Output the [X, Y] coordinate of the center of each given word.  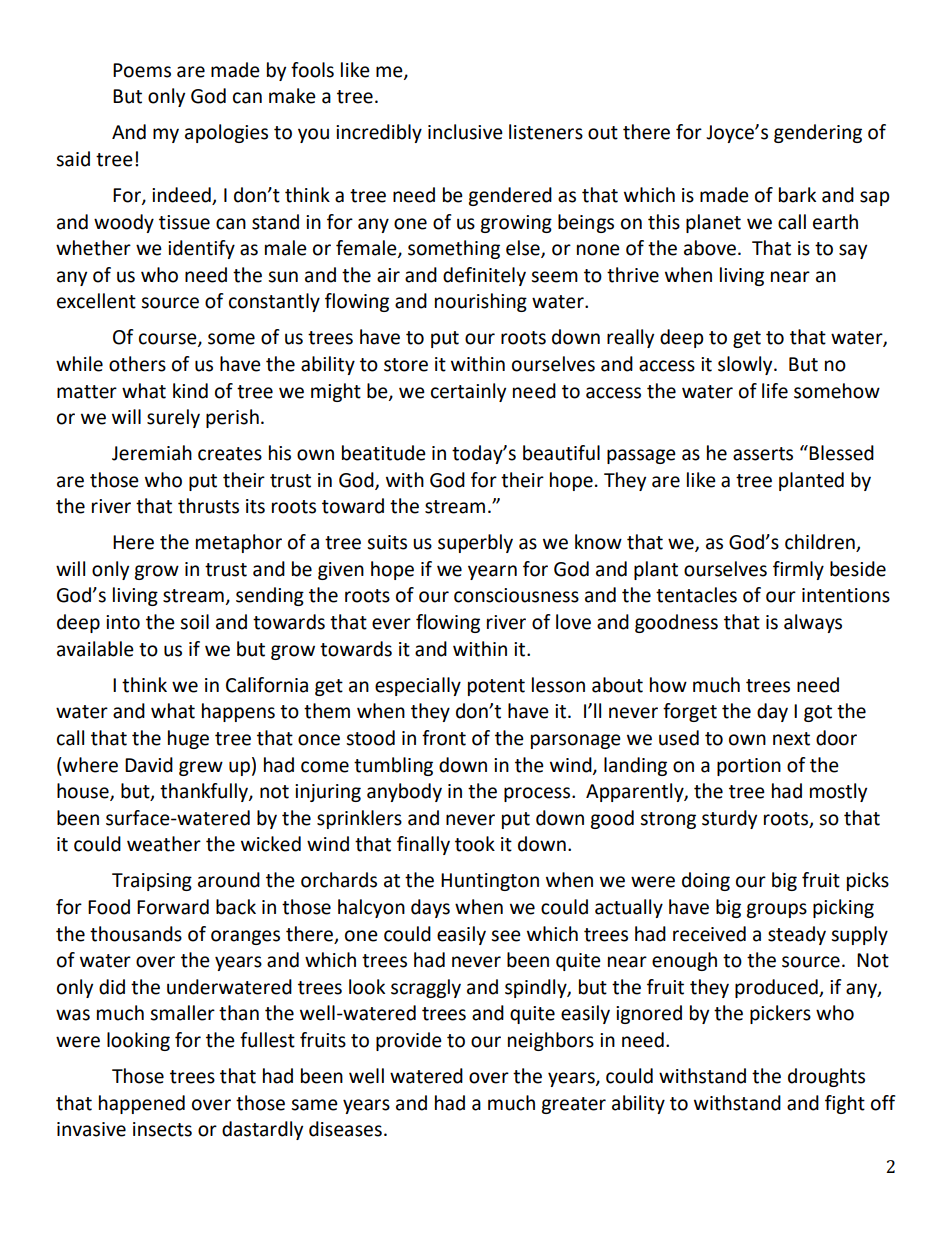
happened [142, 1104]
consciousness [516, 595]
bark [797, 195]
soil [194, 622]
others [137, 364]
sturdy [729, 819]
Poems [142, 70]
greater [573, 1105]
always [813, 623]
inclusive [465, 132]
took [475, 844]
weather [164, 844]
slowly [746, 365]
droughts [826, 1077]
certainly [468, 392]
